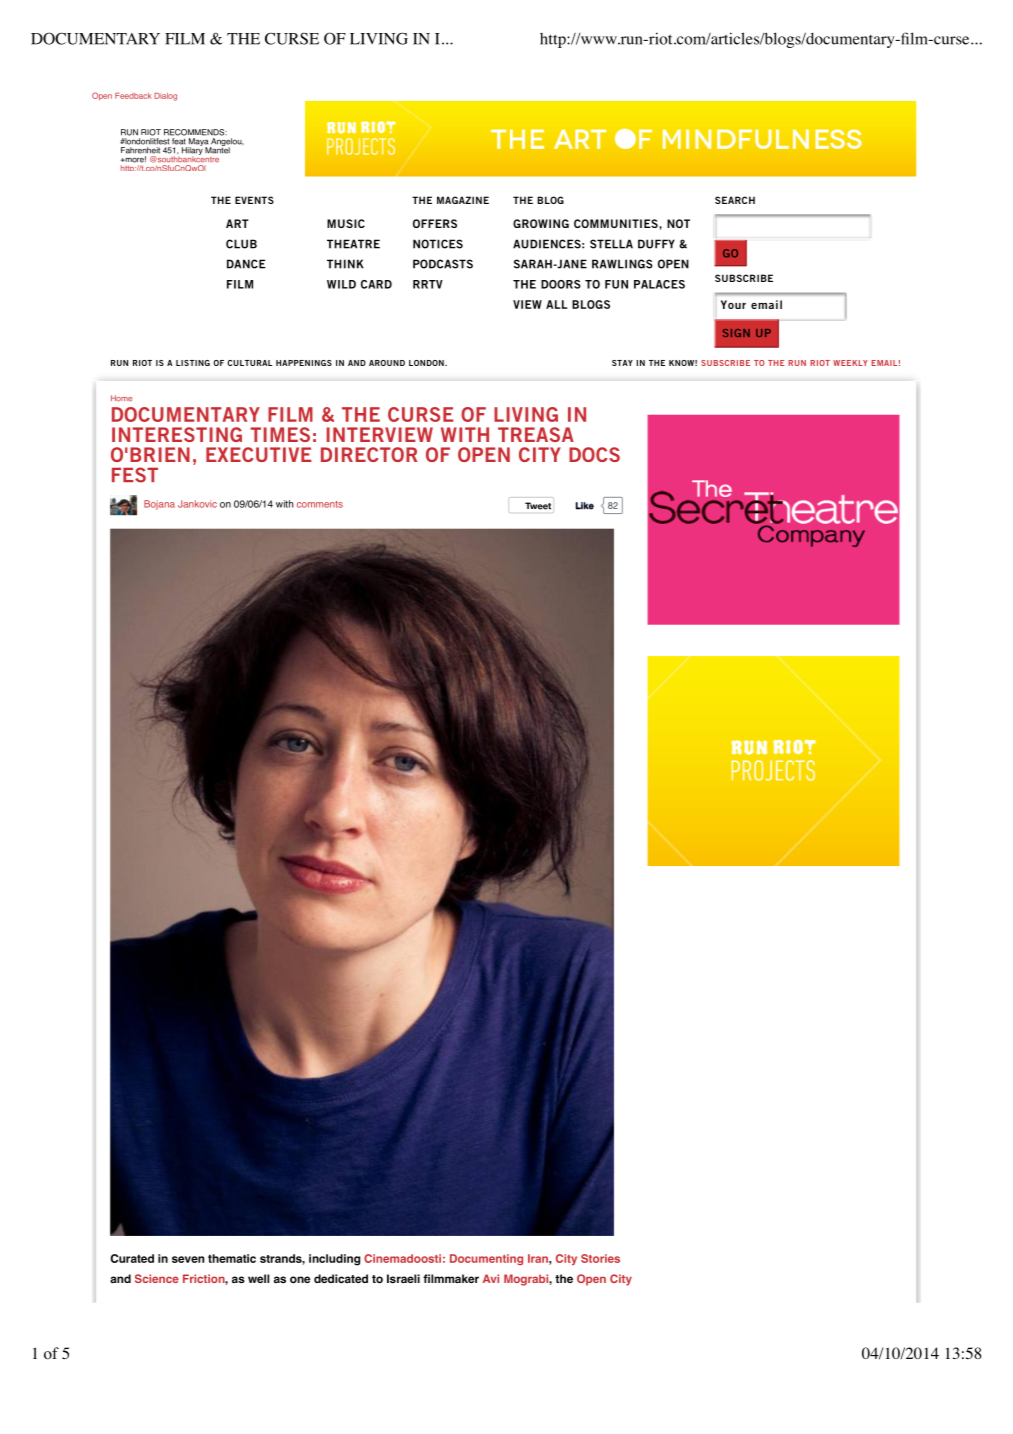  What do you see at coordinates (387, 363) in the page?
I see `AROUND` at bounding box center [387, 363].
